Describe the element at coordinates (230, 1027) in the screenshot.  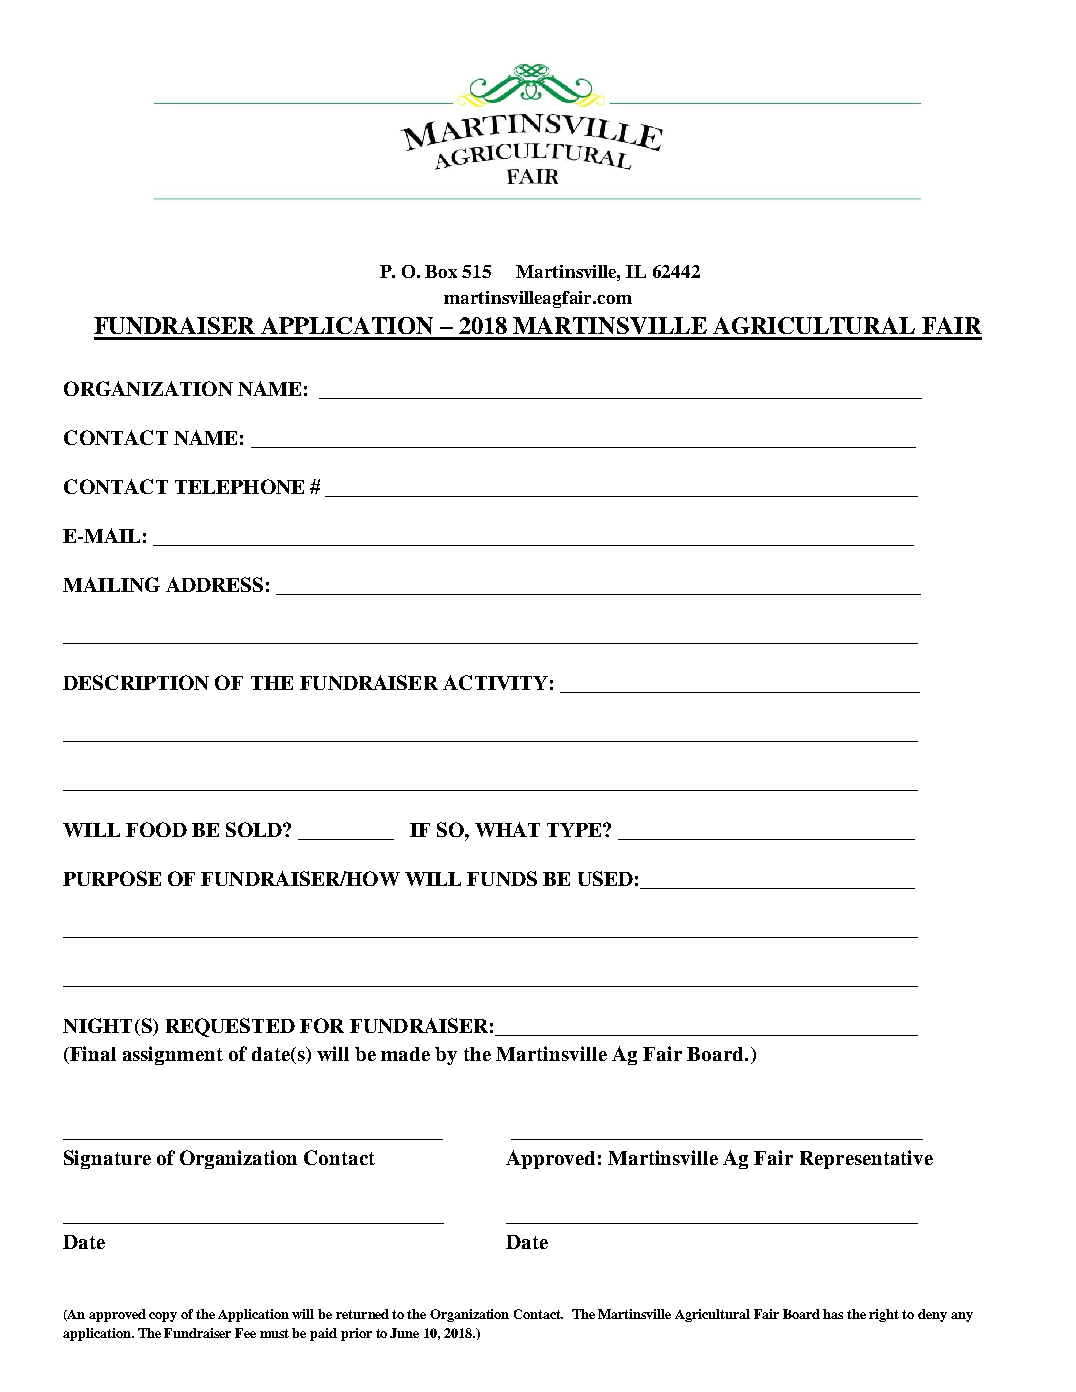
I see `REQUESTED` at that location.
